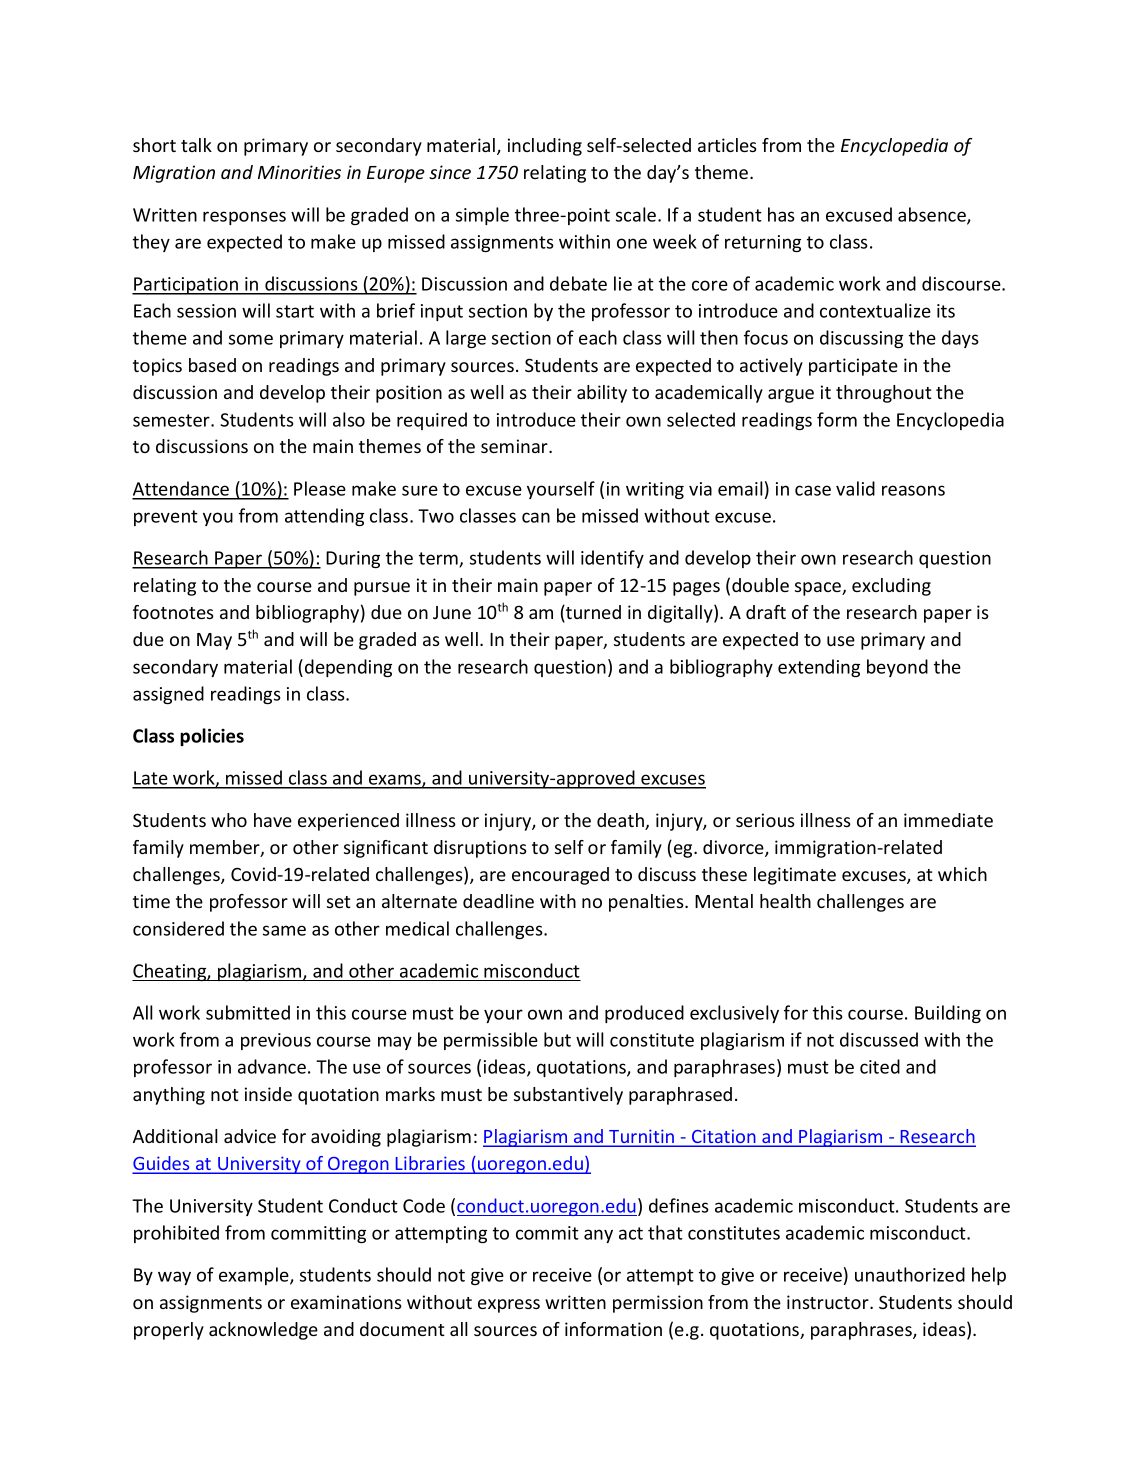 This document has height=1483, width=1146. Describe the element at coordinates (299, 172) in the document. I see `Minorities` at that location.
